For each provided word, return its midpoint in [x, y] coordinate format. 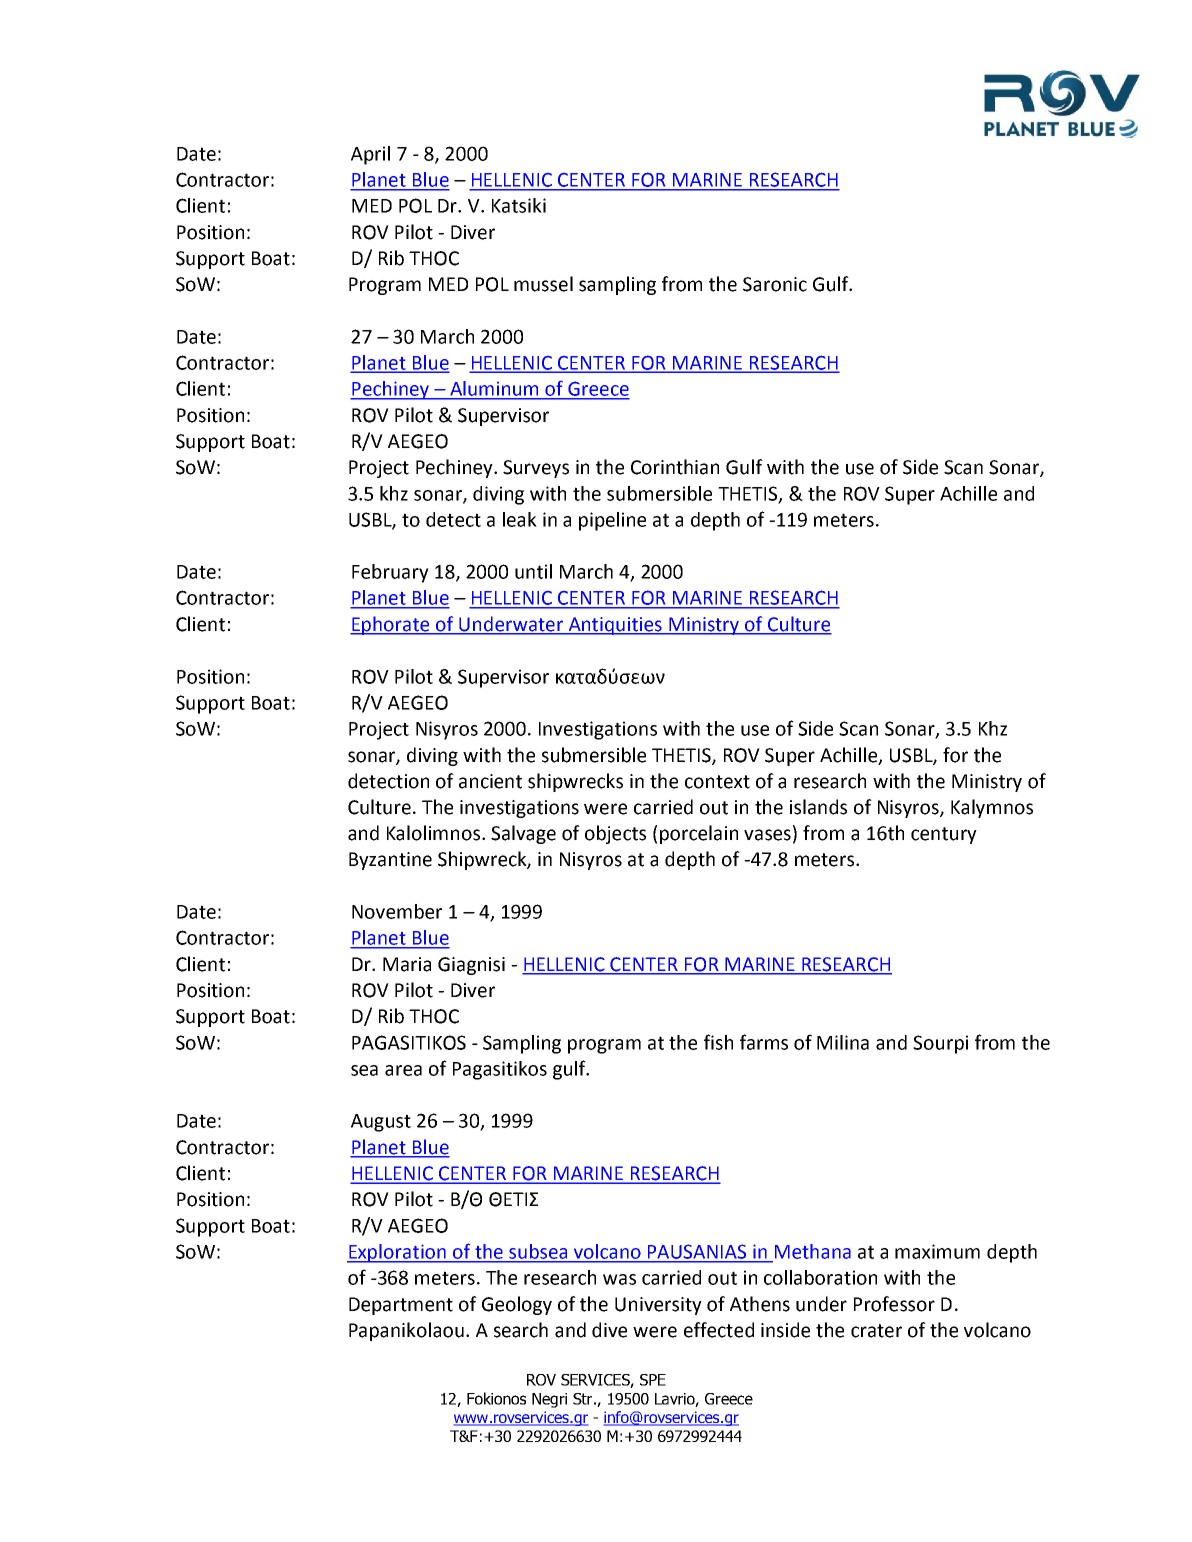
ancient [490, 781]
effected [719, 1330]
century [944, 835]
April [370, 155]
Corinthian [675, 467]
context [717, 782]
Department [401, 1306]
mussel [543, 284]
